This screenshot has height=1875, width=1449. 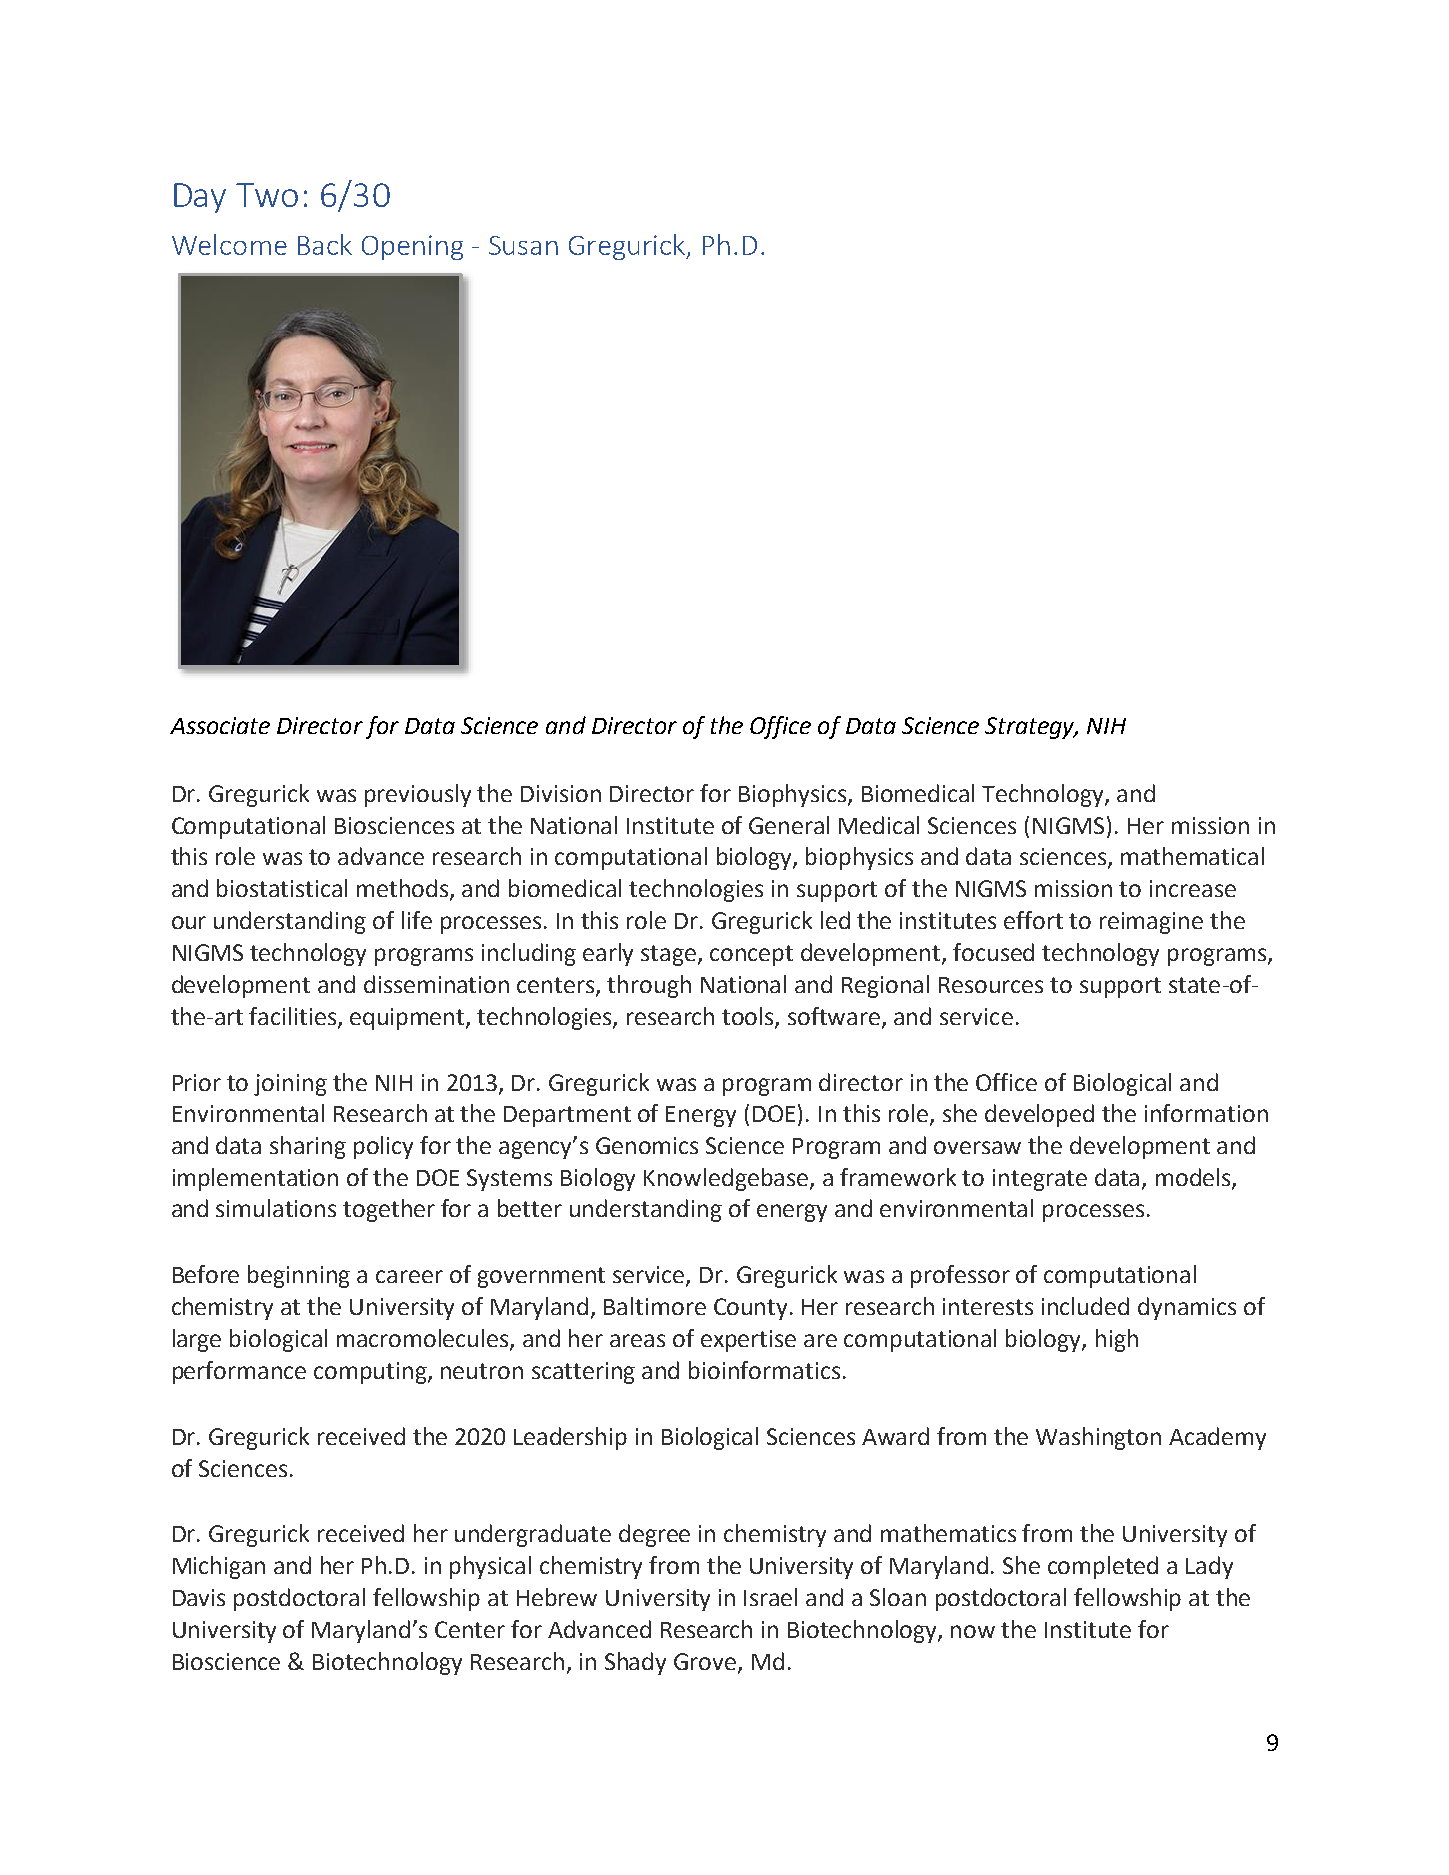 What do you see at coordinates (523, 245) in the screenshot?
I see `Susan` at bounding box center [523, 245].
